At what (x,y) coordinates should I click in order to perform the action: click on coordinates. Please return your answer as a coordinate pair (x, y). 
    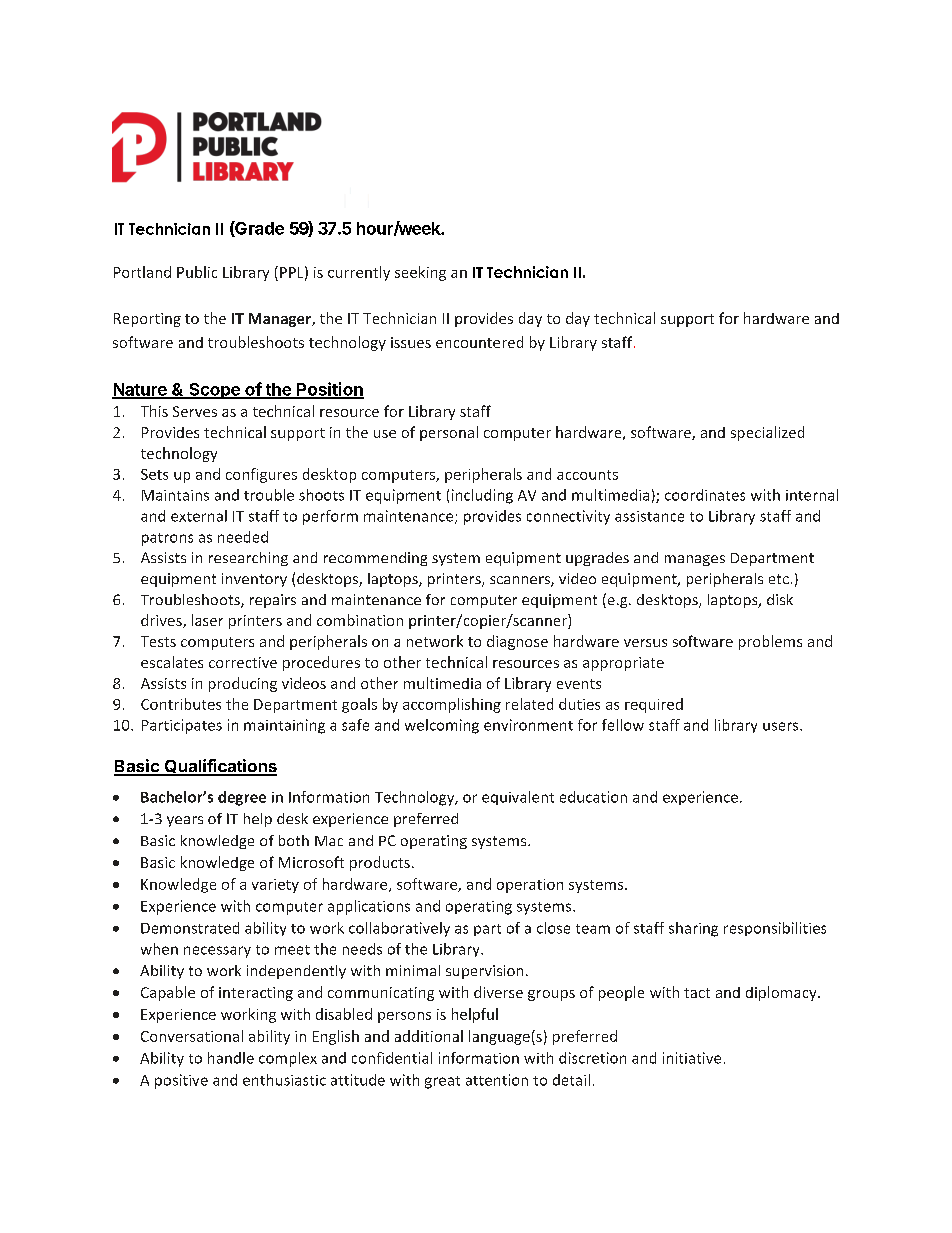
    Looking at the image, I should click on (705, 495).
